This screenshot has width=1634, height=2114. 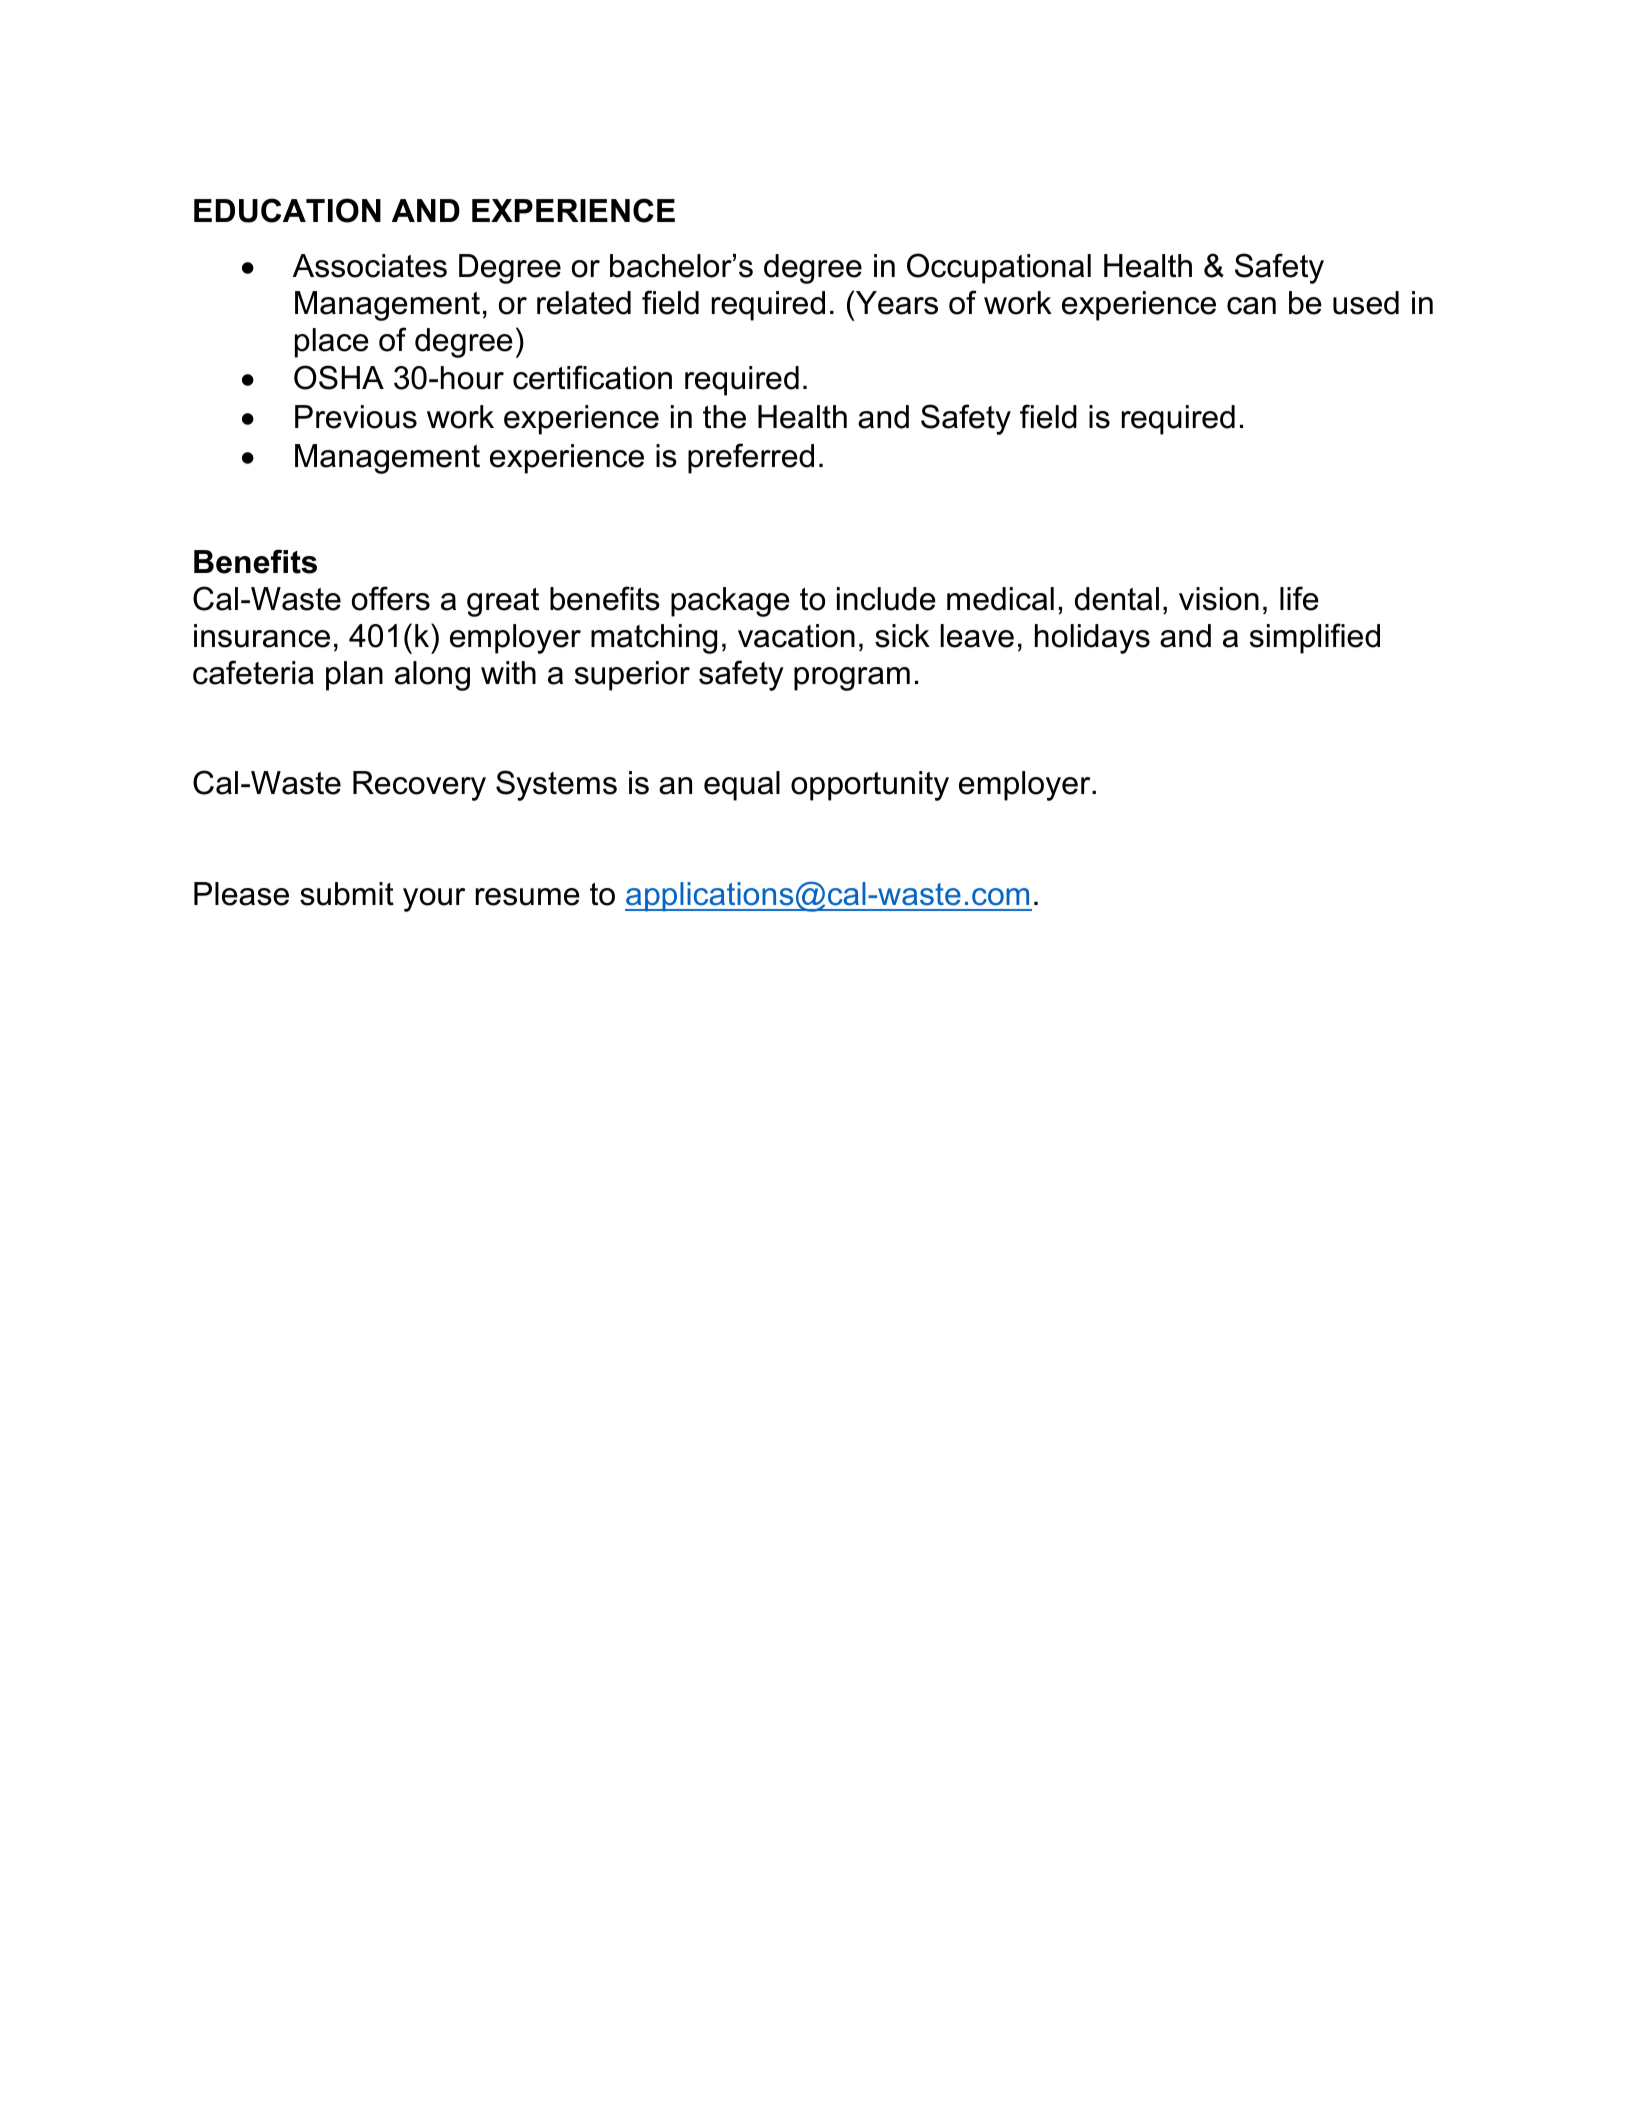 What do you see at coordinates (1251, 306) in the screenshot?
I see `can` at bounding box center [1251, 306].
